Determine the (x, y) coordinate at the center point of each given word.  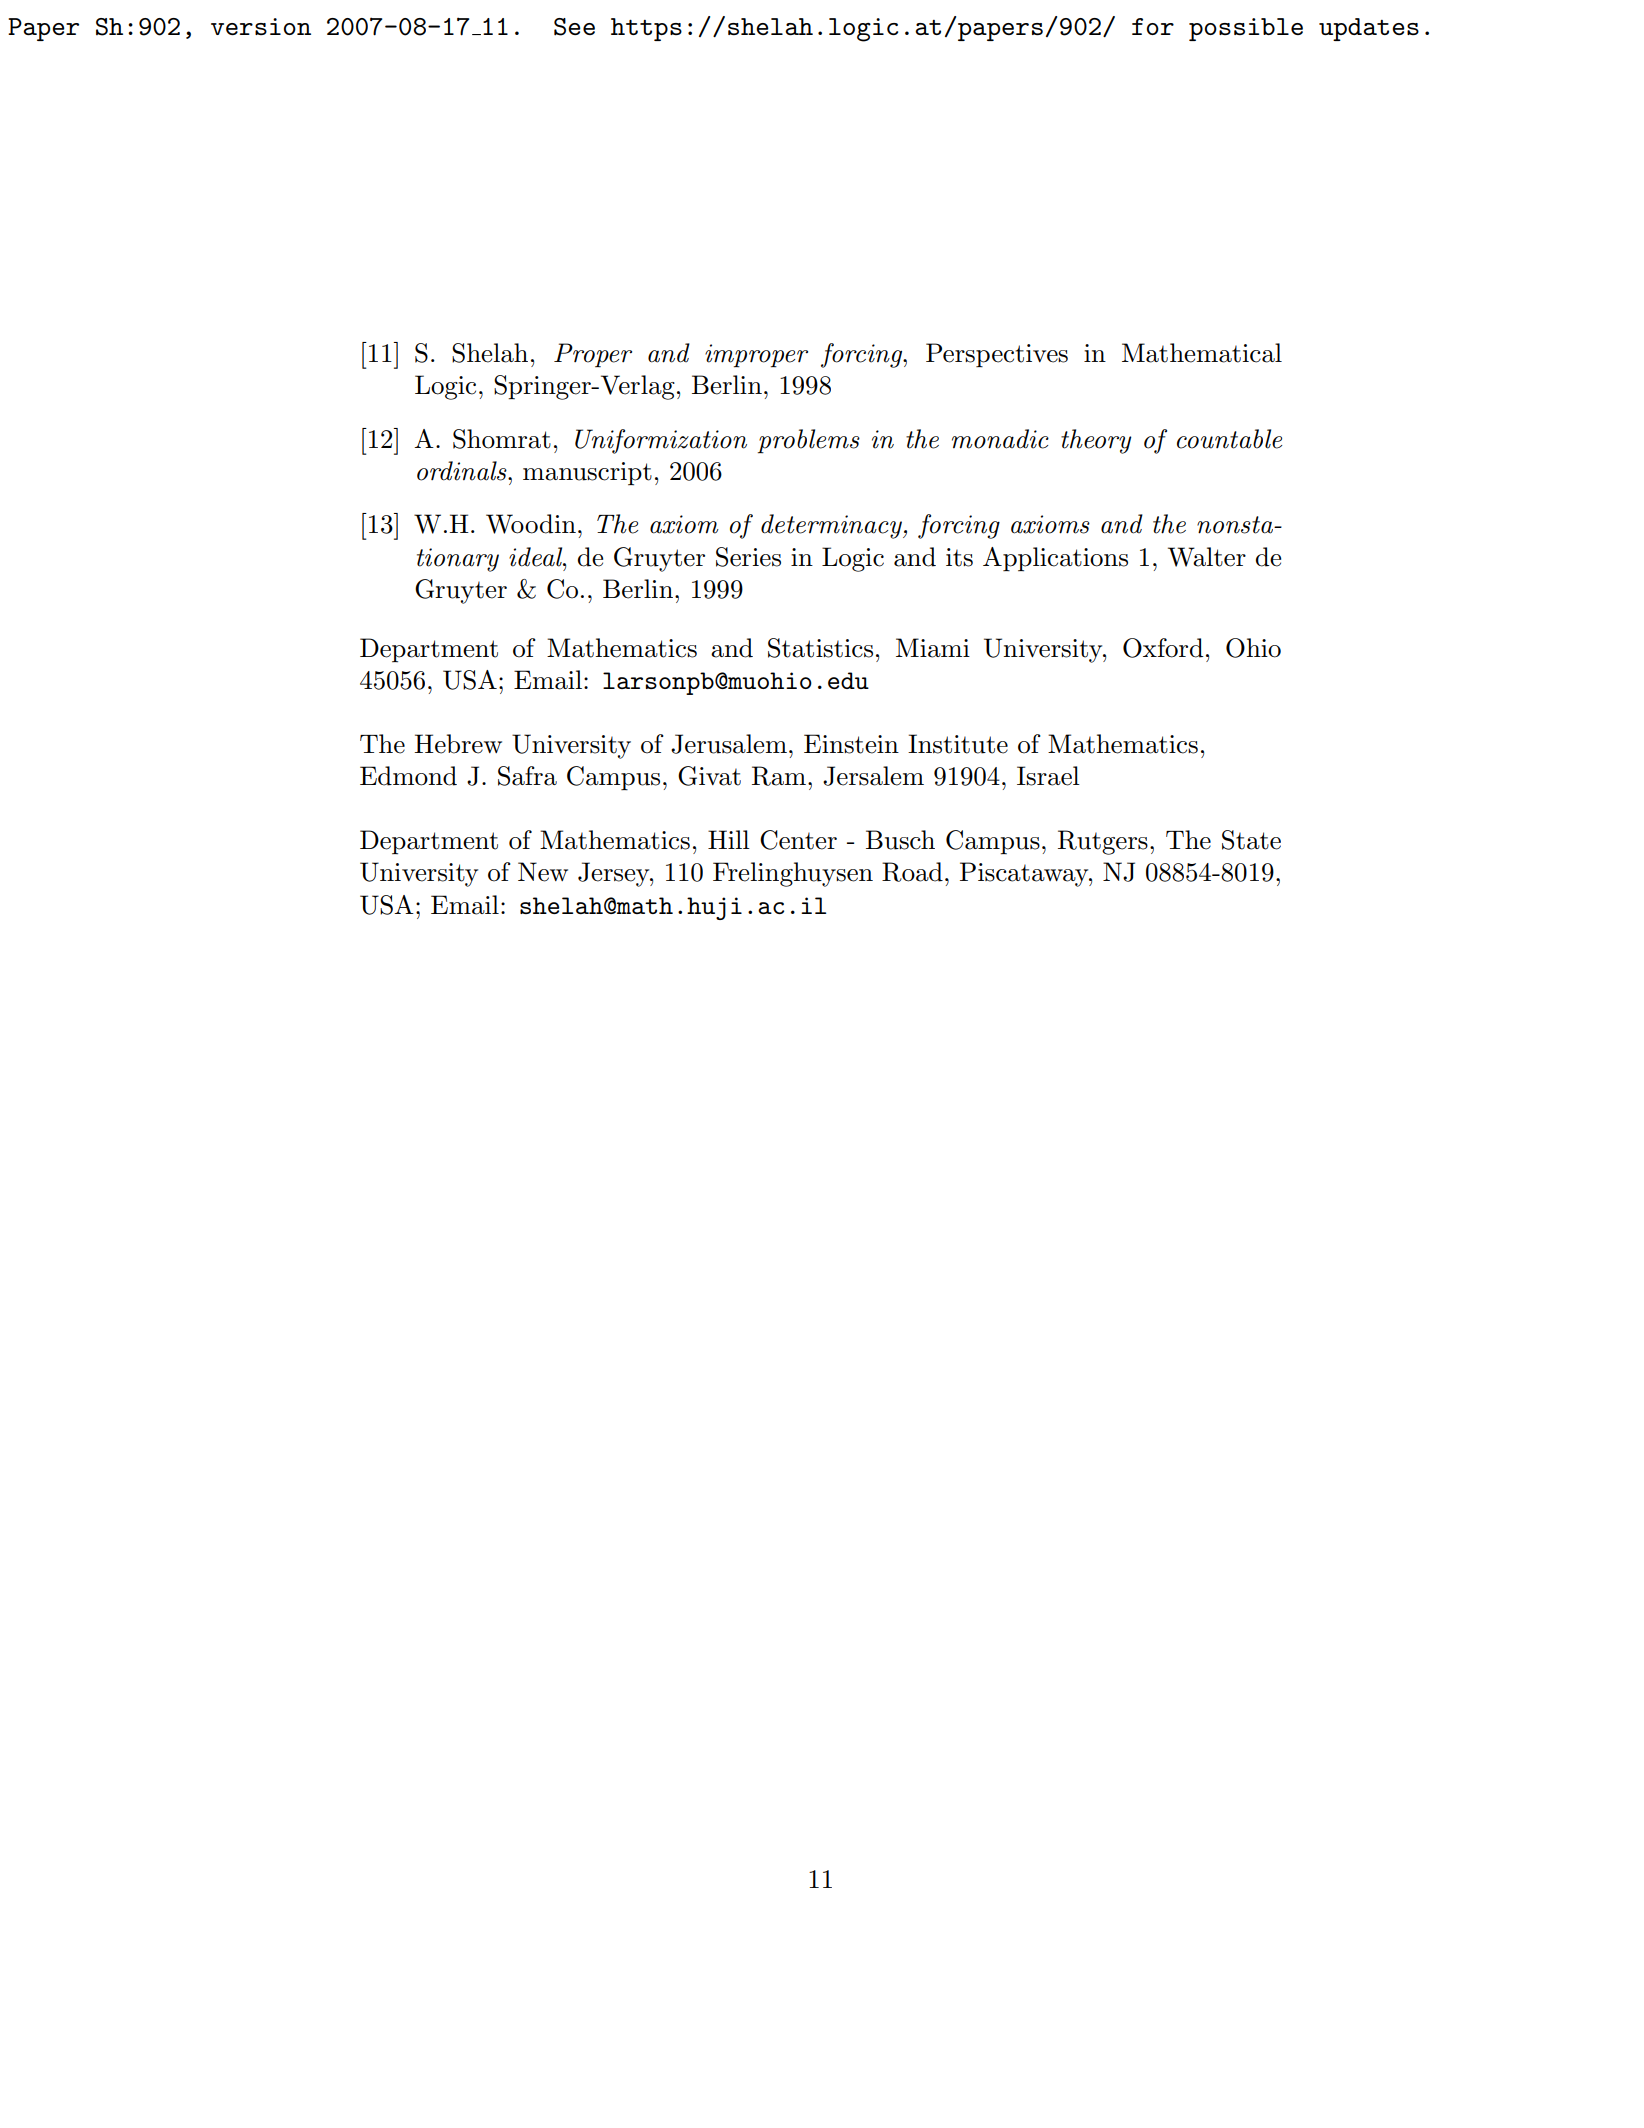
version (261, 26)
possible (1246, 29)
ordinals (463, 471)
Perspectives (997, 355)
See (574, 27)
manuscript (587, 474)
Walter (1207, 557)
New (543, 872)
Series (748, 557)
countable (1229, 439)
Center (798, 840)
